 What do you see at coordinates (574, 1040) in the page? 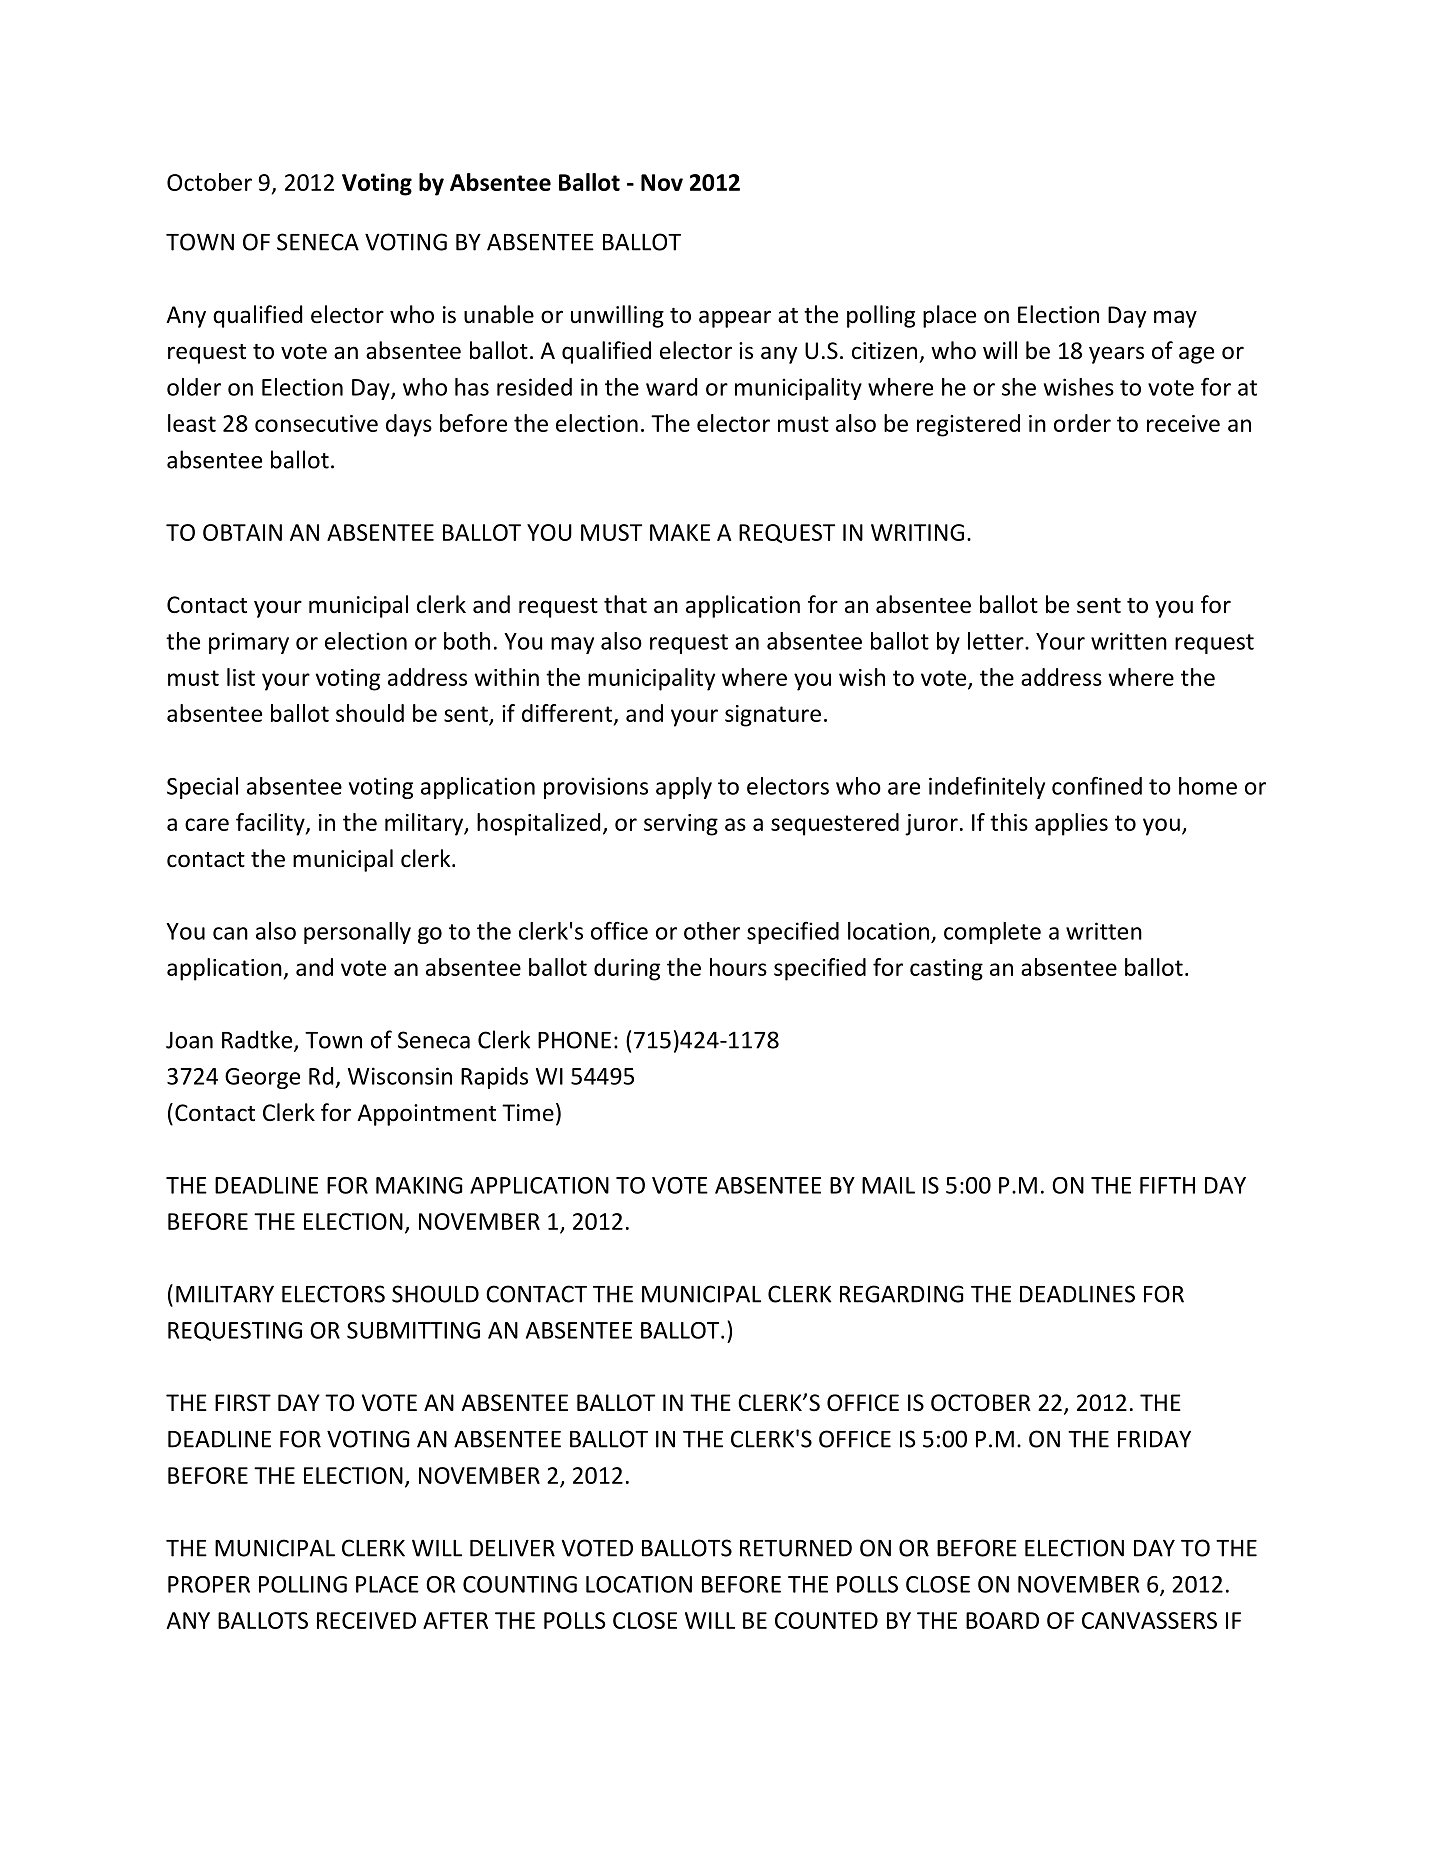
I see `PHONE` at bounding box center [574, 1040].
